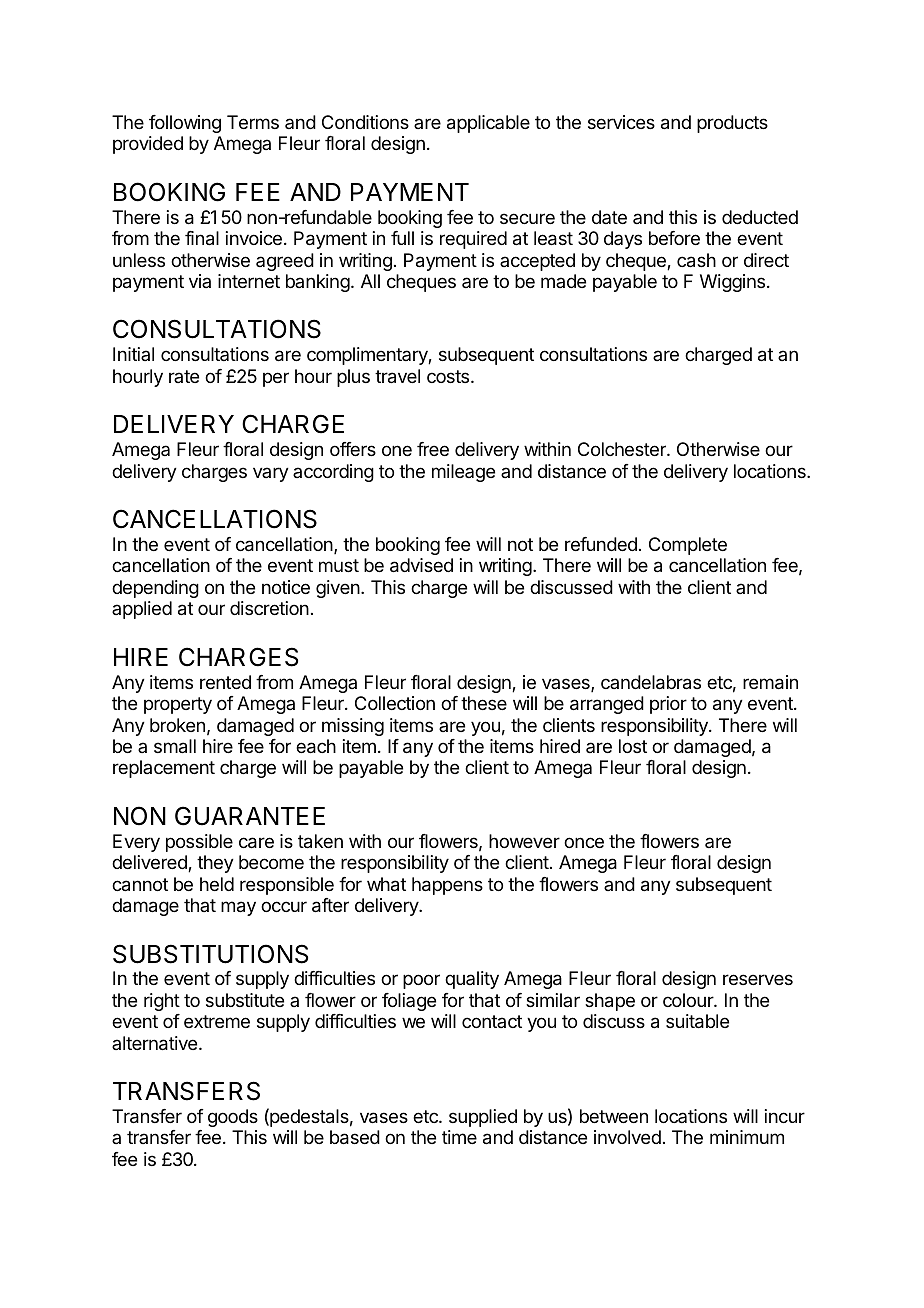 This screenshot has height=1308, width=924. What do you see at coordinates (732, 124) in the screenshot?
I see `products` at bounding box center [732, 124].
